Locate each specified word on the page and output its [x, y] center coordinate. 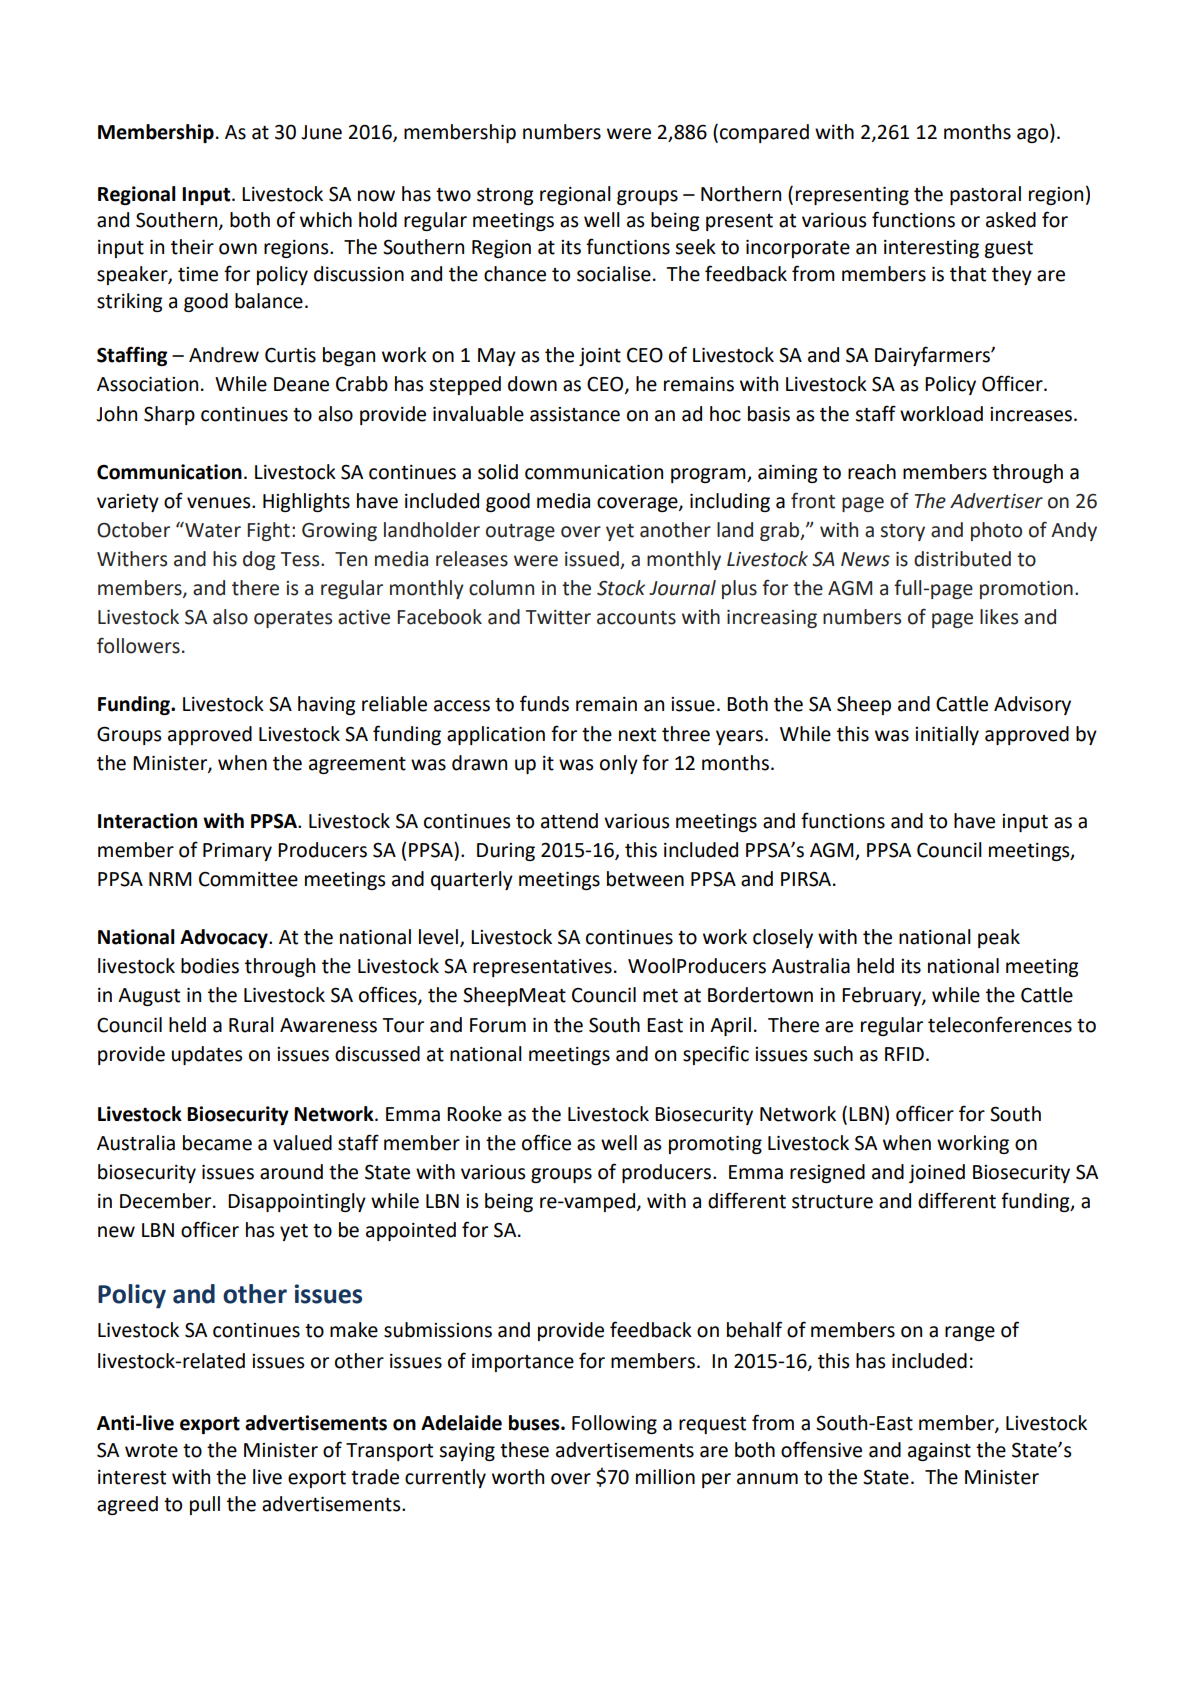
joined [937, 1173]
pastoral [985, 195]
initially [947, 735]
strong [505, 196]
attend [569, 821]
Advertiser [996, 501]
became [217, 1143]
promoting [715, 1145]
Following [614, 1424]
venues [220, 503]
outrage [520, 532]
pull [205, 1505]
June [321, 132]
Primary [237, 852]
